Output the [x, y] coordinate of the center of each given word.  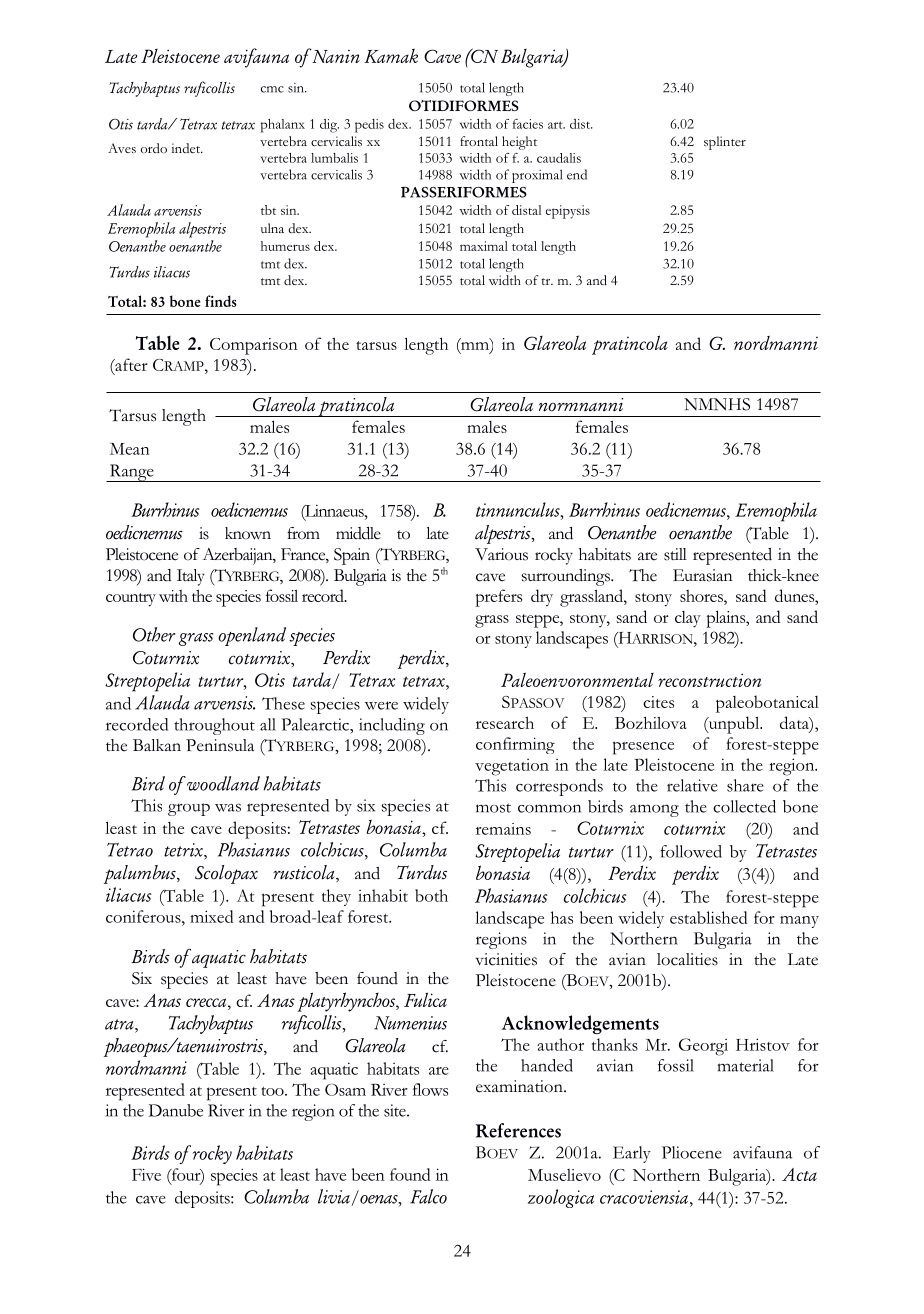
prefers [498, 598]
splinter [725, 143]
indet [187, 148]
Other [154, 634]
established [709, 917]
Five [146, 1174]
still [675, 554]
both [431, 895]
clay [688, 619]
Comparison [254, 346]
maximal [484, 246]
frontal [479, 141]
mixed [212, 916]
